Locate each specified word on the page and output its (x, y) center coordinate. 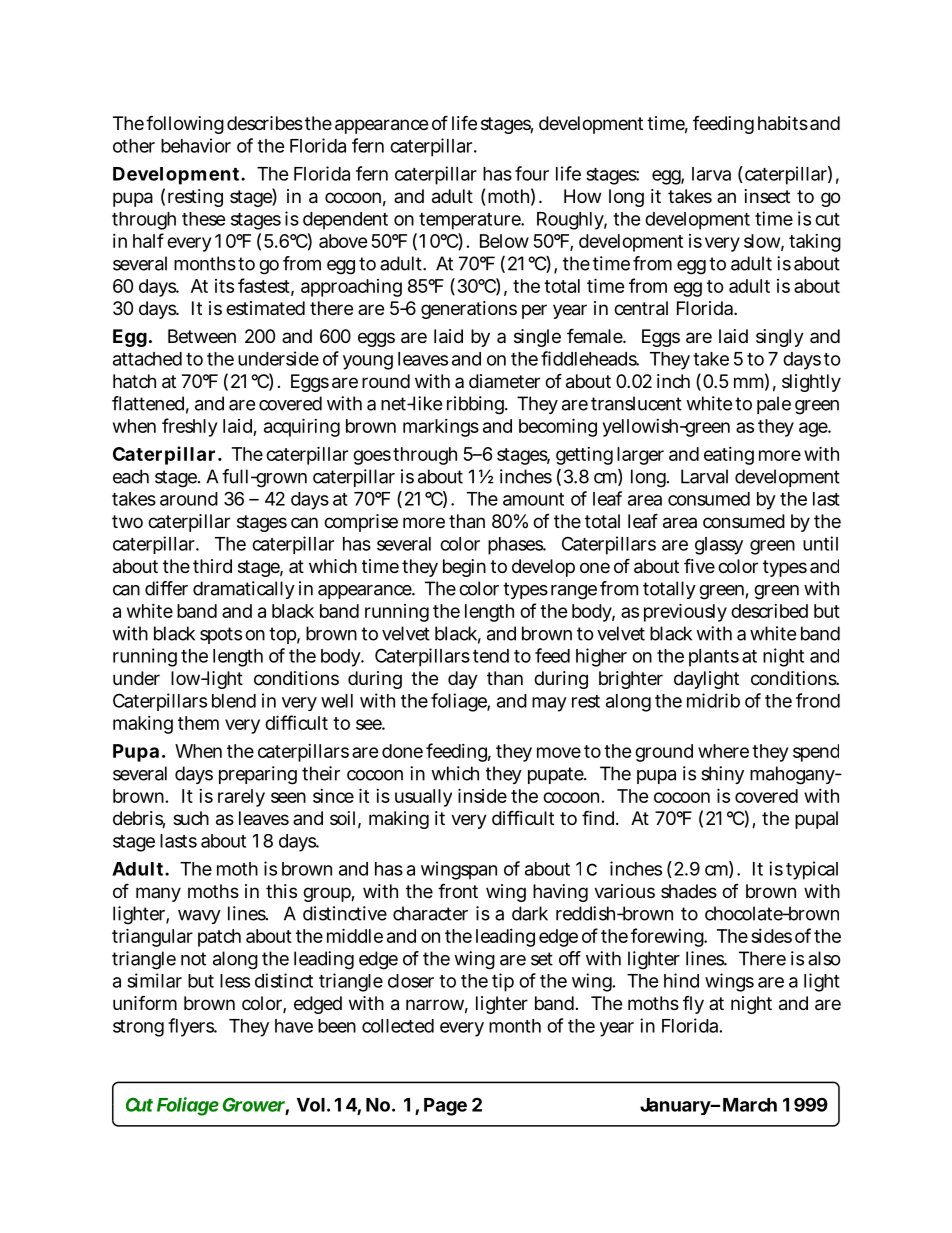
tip (503, 982)
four (532, 173)
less (235, 981)
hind (681, 980)
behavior (196, 145)
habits (783, 123)
